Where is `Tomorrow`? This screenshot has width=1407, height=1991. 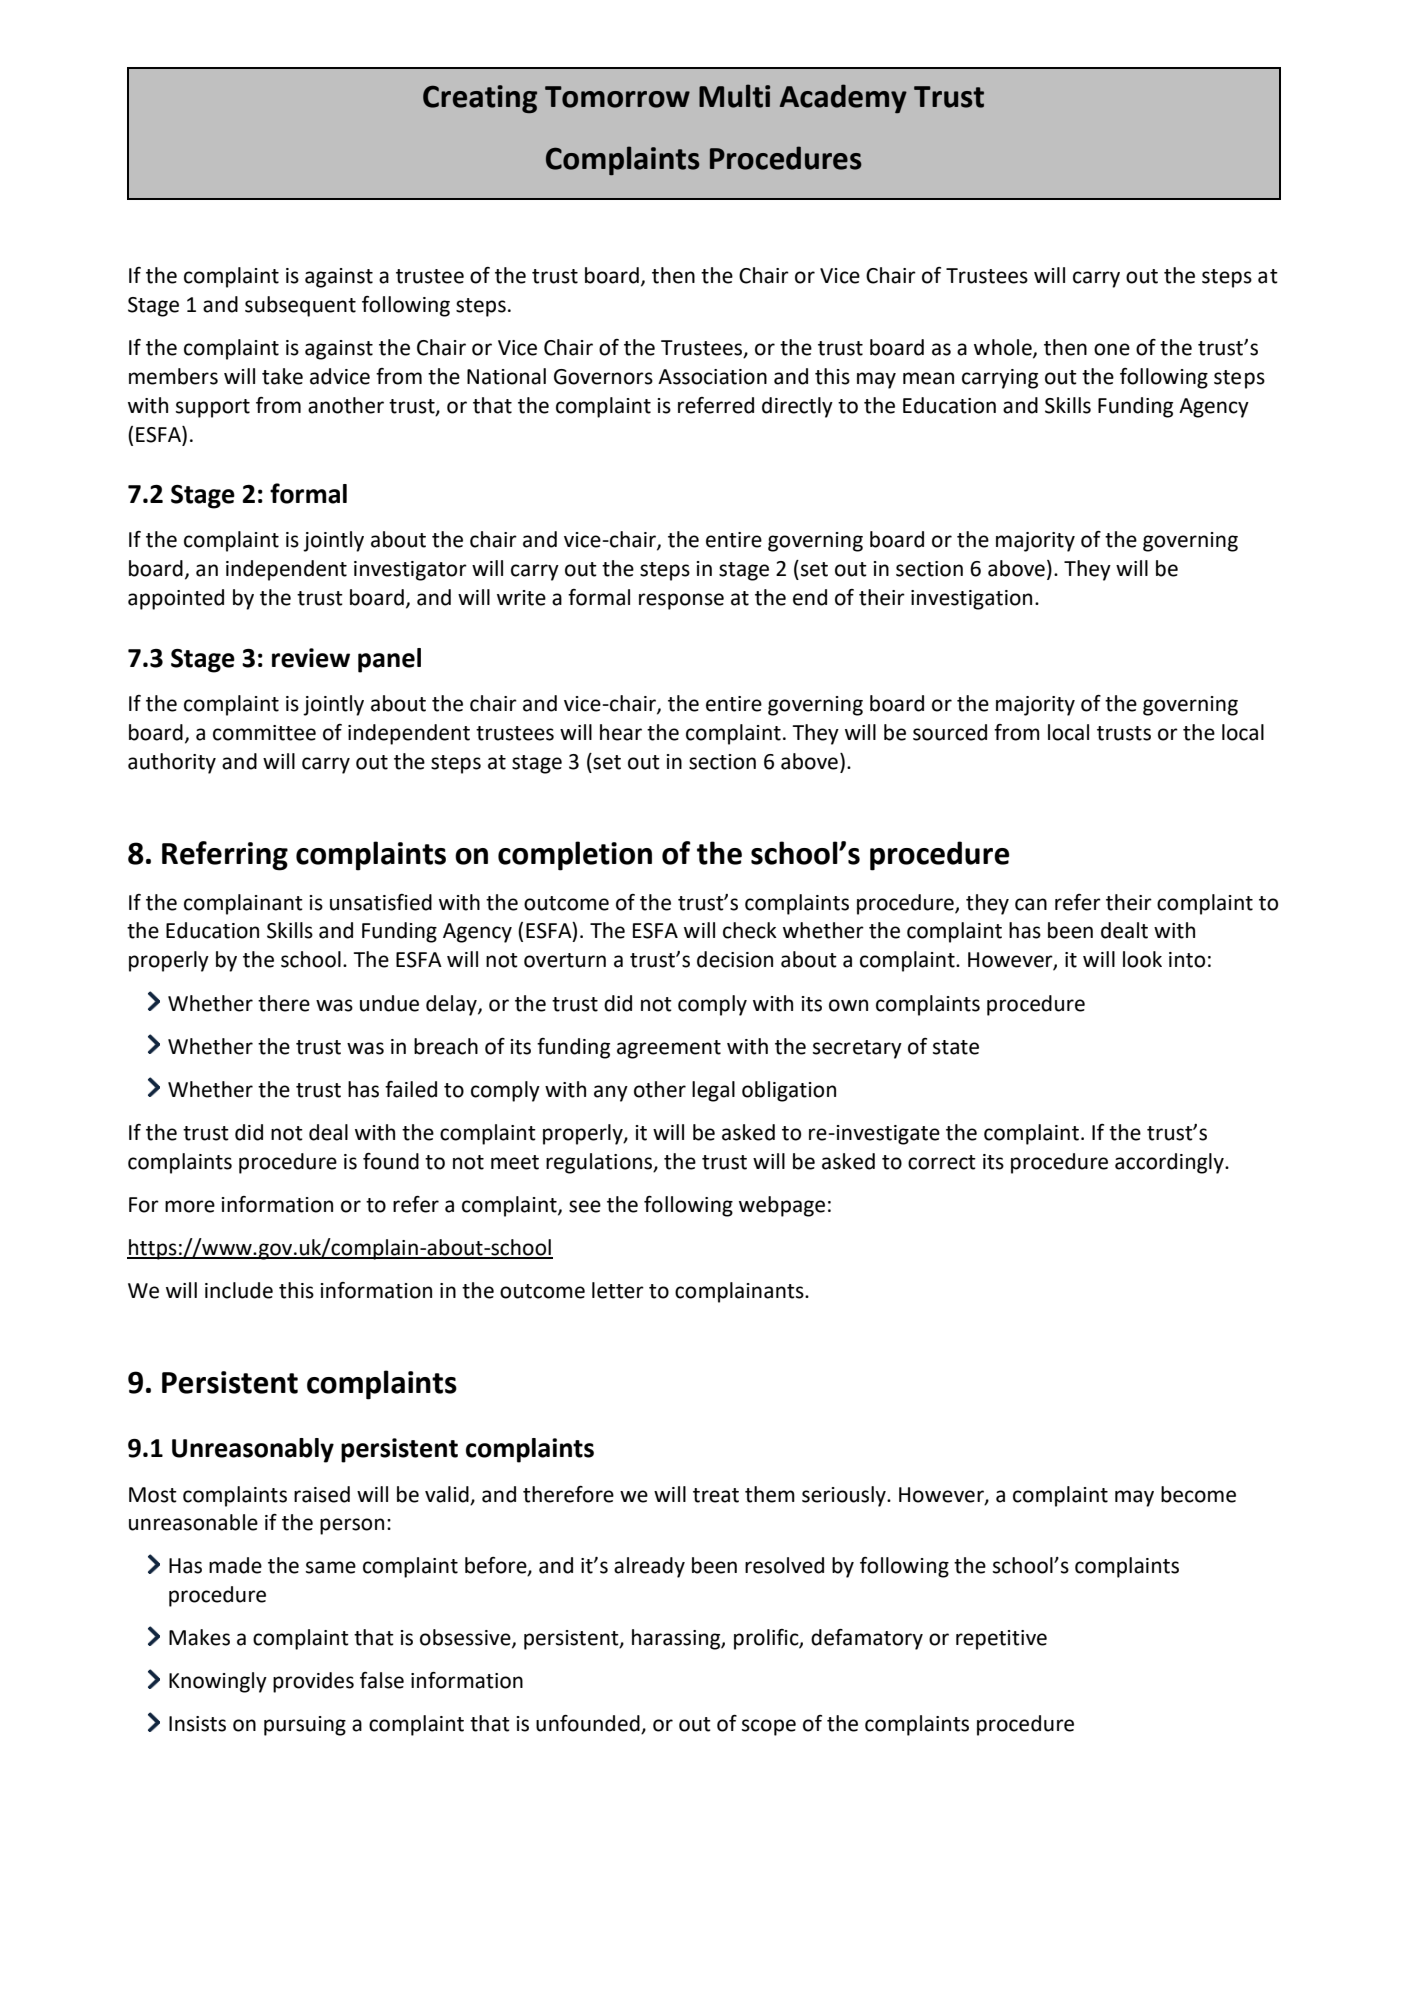
Tomorrow is located at coordinates (617, 97).
